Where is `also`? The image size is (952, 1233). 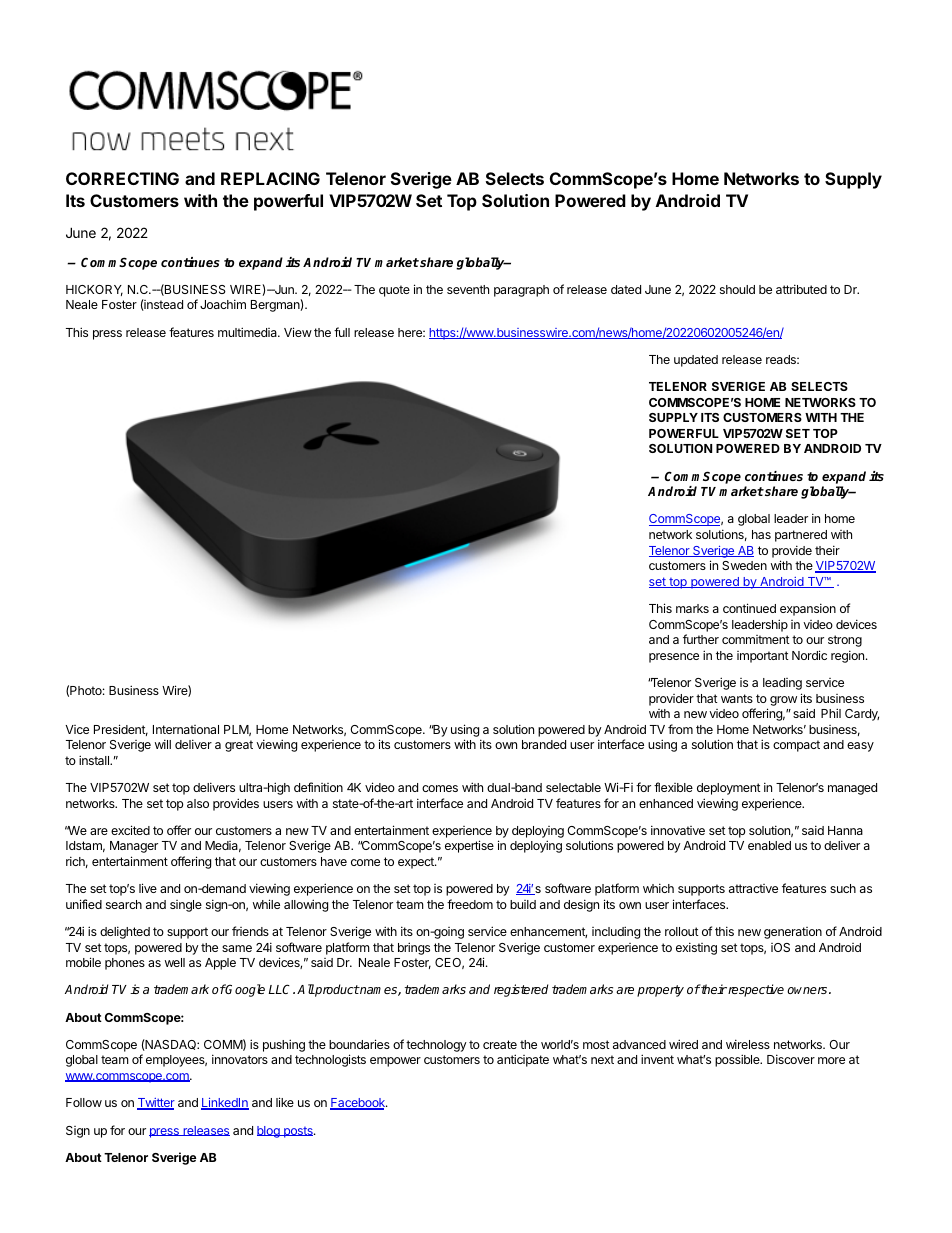
also is located at coordinates (198, 803).
